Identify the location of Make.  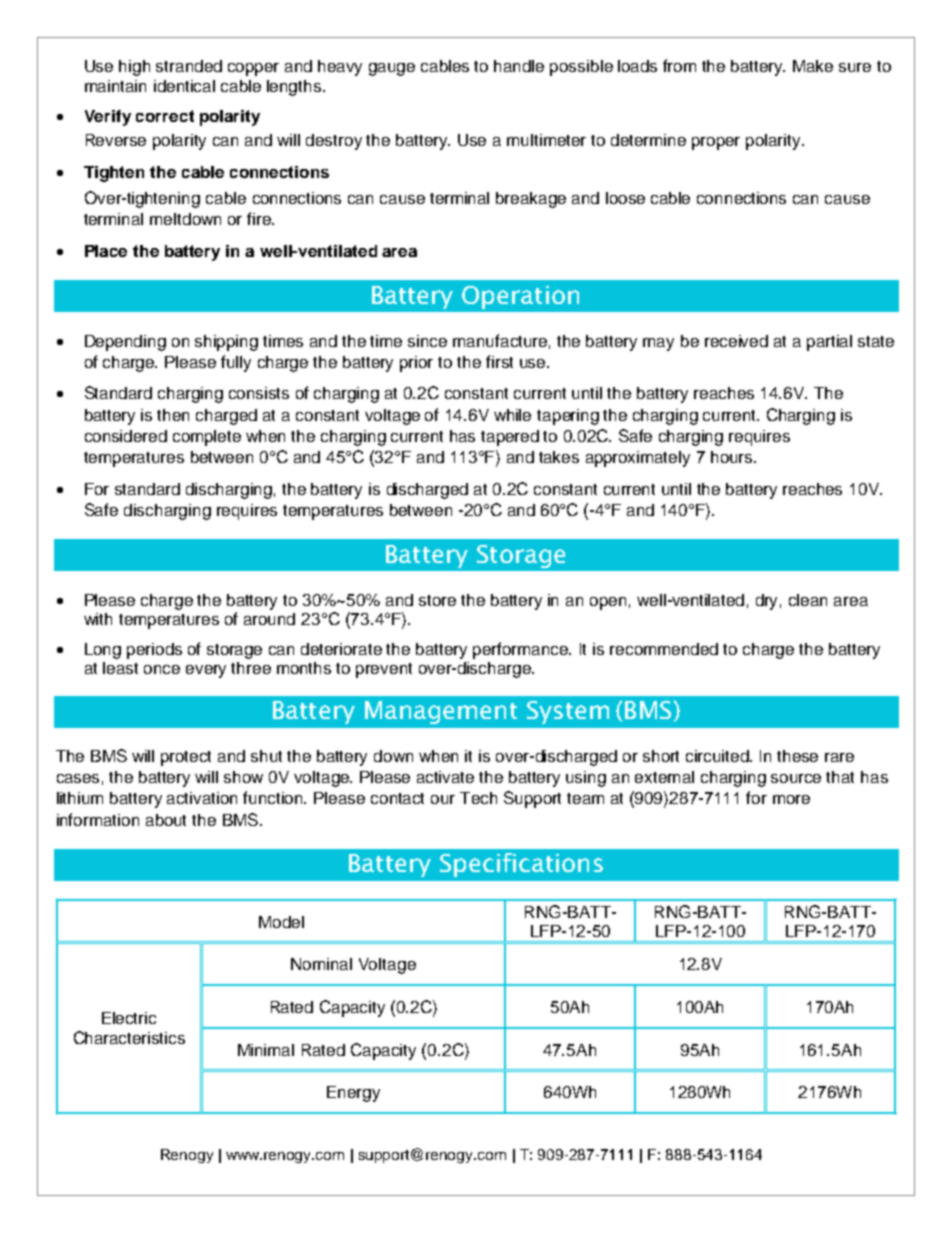
(813, 66).
